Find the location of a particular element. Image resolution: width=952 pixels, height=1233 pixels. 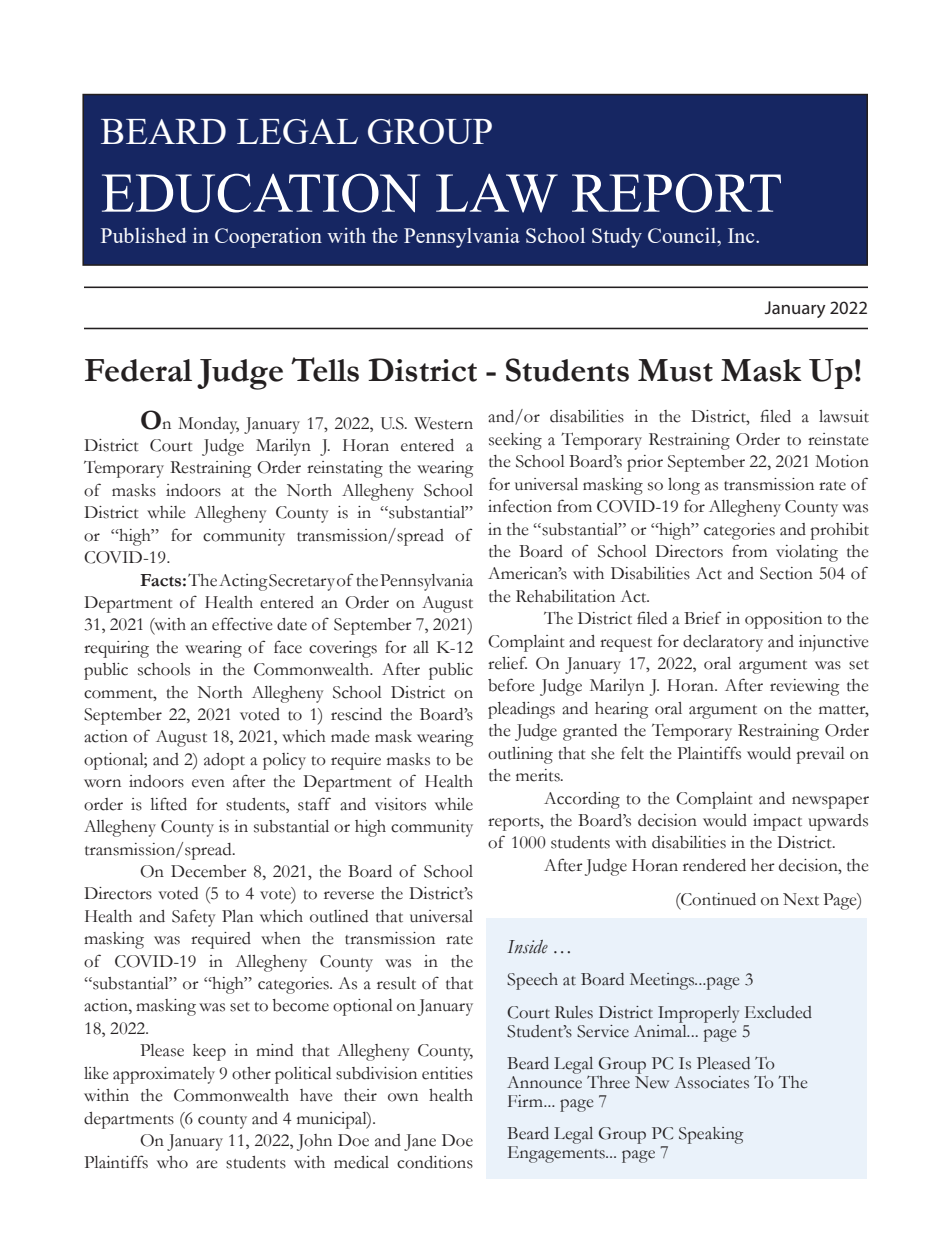

Inc is located at coordinates (742, 235).
